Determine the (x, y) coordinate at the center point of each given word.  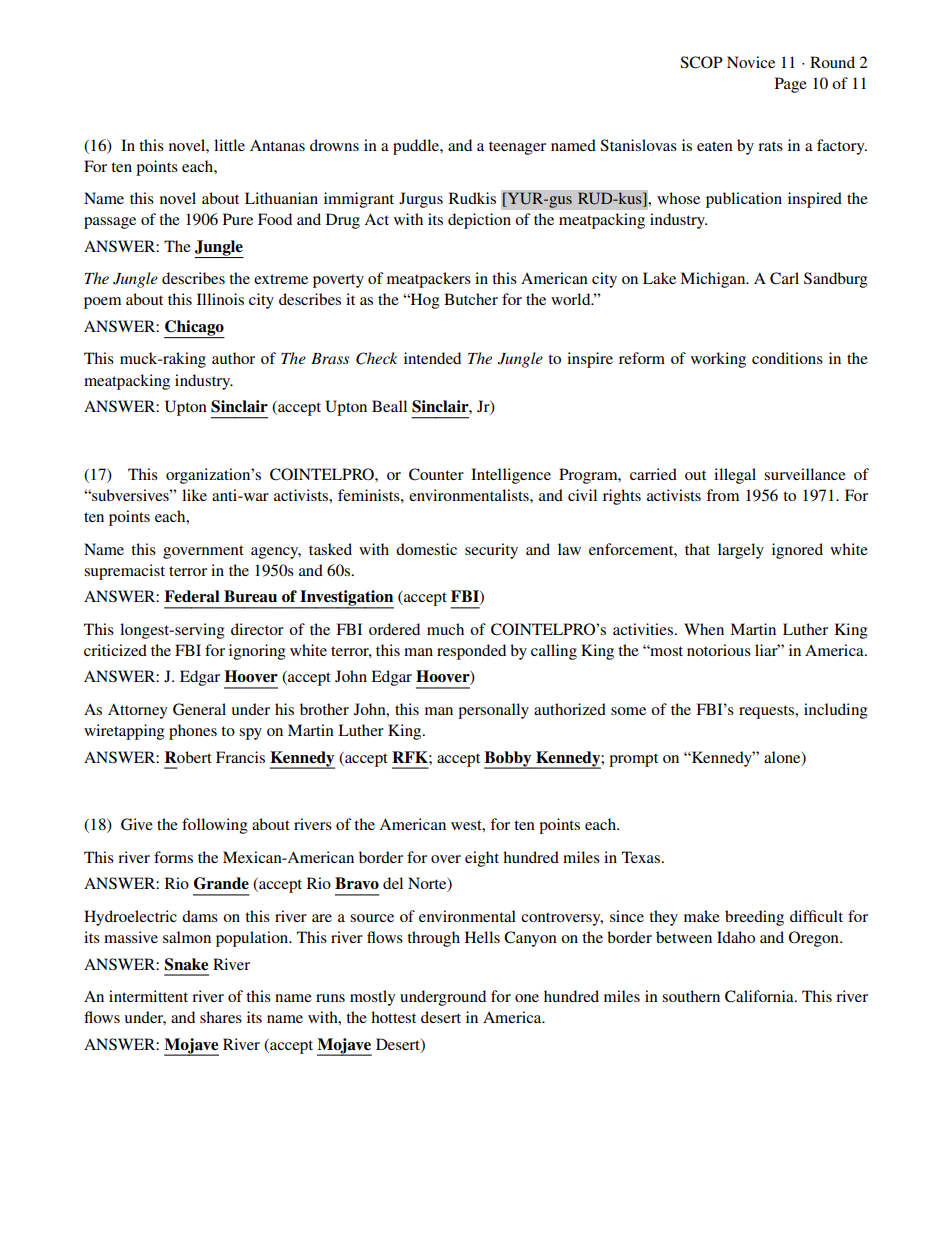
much (445, 629)
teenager (517, 148)
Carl (784, 278)
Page (791, 85)
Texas (642, 857)
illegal (735, 476)
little (229, 145)
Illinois (220, 299)
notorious (719, 650)
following (215, 826)
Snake (186, 964)
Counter (436, 474)
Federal (192, 596)
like (194, 495)
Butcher (471, 299)
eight (482, 859)
